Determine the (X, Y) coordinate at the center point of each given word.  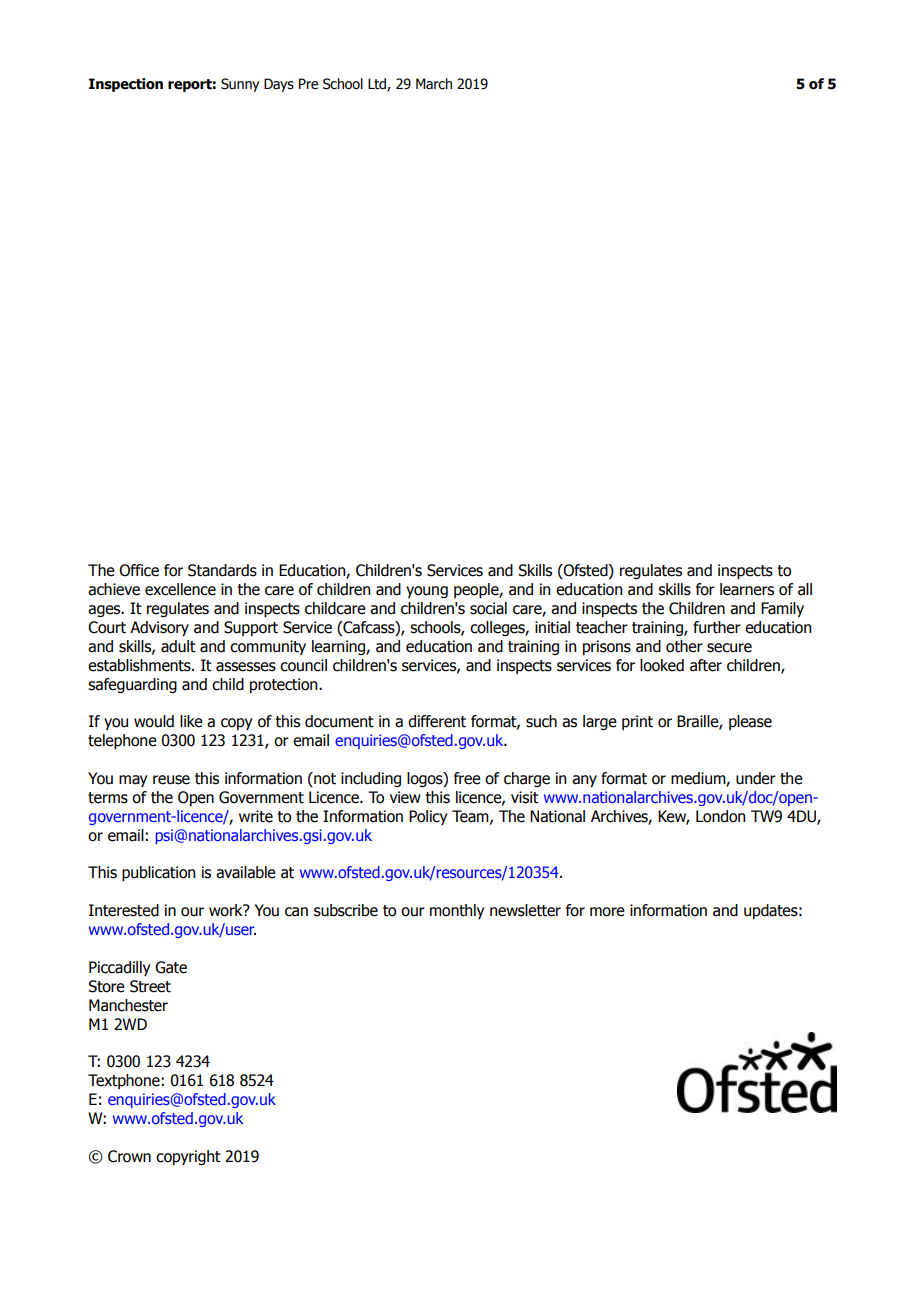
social (488, 608)
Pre (308, 84)
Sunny (240, 85)
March (434, 84)
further (717, 627)
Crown (129, 1156)
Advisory (159, 628)
